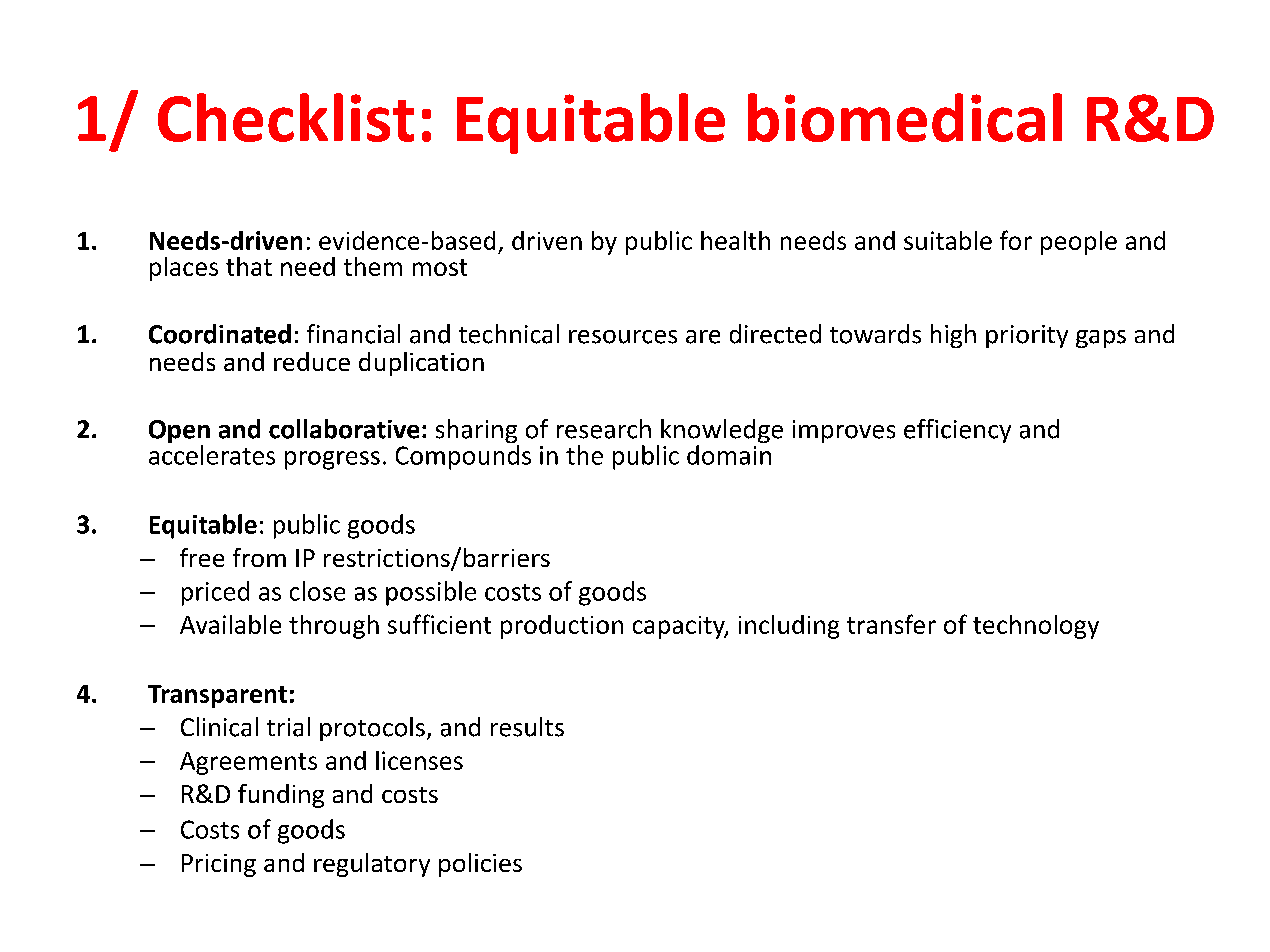  I want to click on progress, so click(332, 460).
